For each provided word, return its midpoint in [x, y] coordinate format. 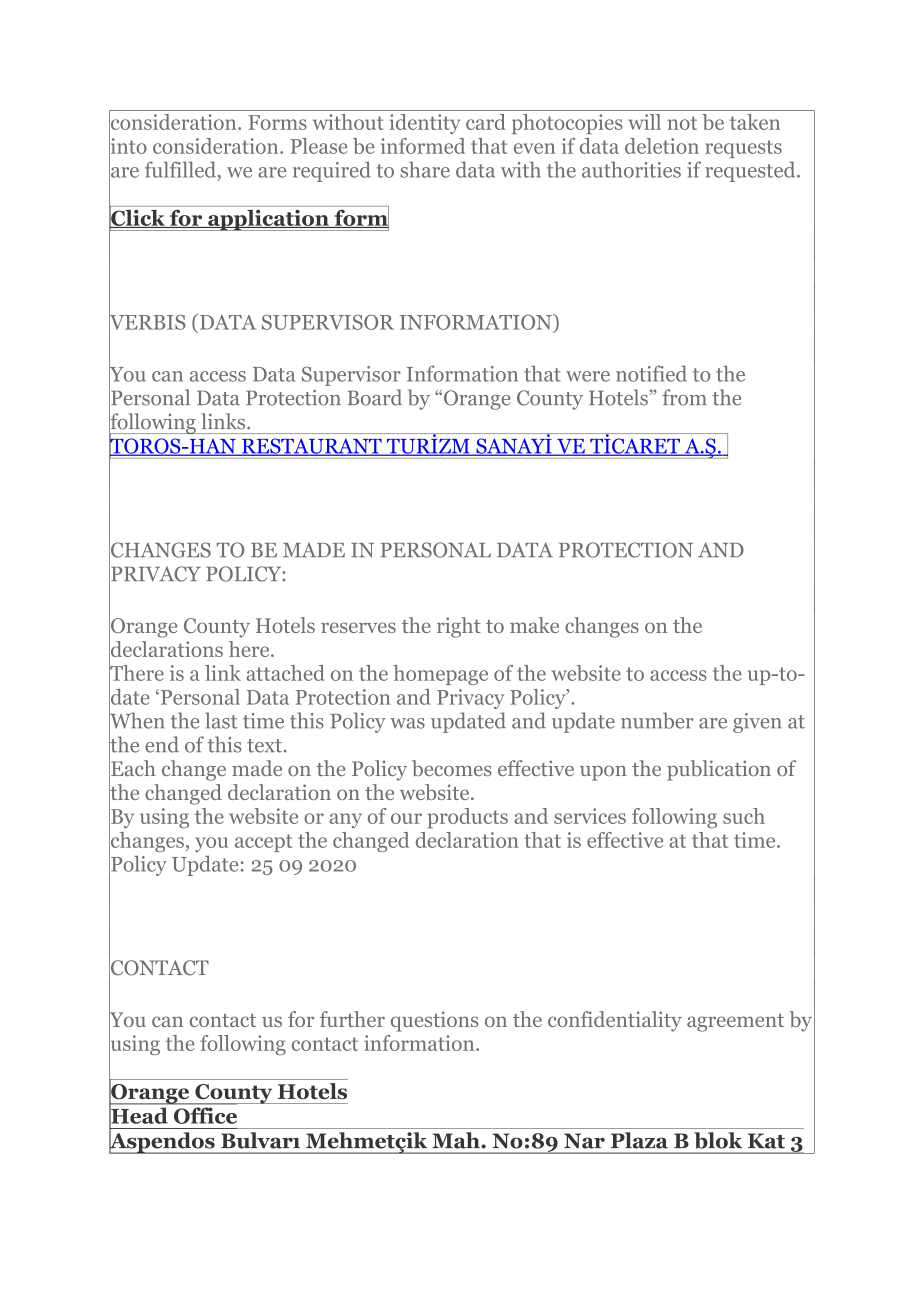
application [268, 220]
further [352, 1019]
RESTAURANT [312, 447]
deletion [662, 146]
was [407, 723]
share [425, 169]
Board [375, 397]
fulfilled [182, 170]
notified [651, 373]
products [468, 818]
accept [263, 843]
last [221, 720]
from [684, 397]
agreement [735, 1023]
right [459, 627]
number [657, 720]
